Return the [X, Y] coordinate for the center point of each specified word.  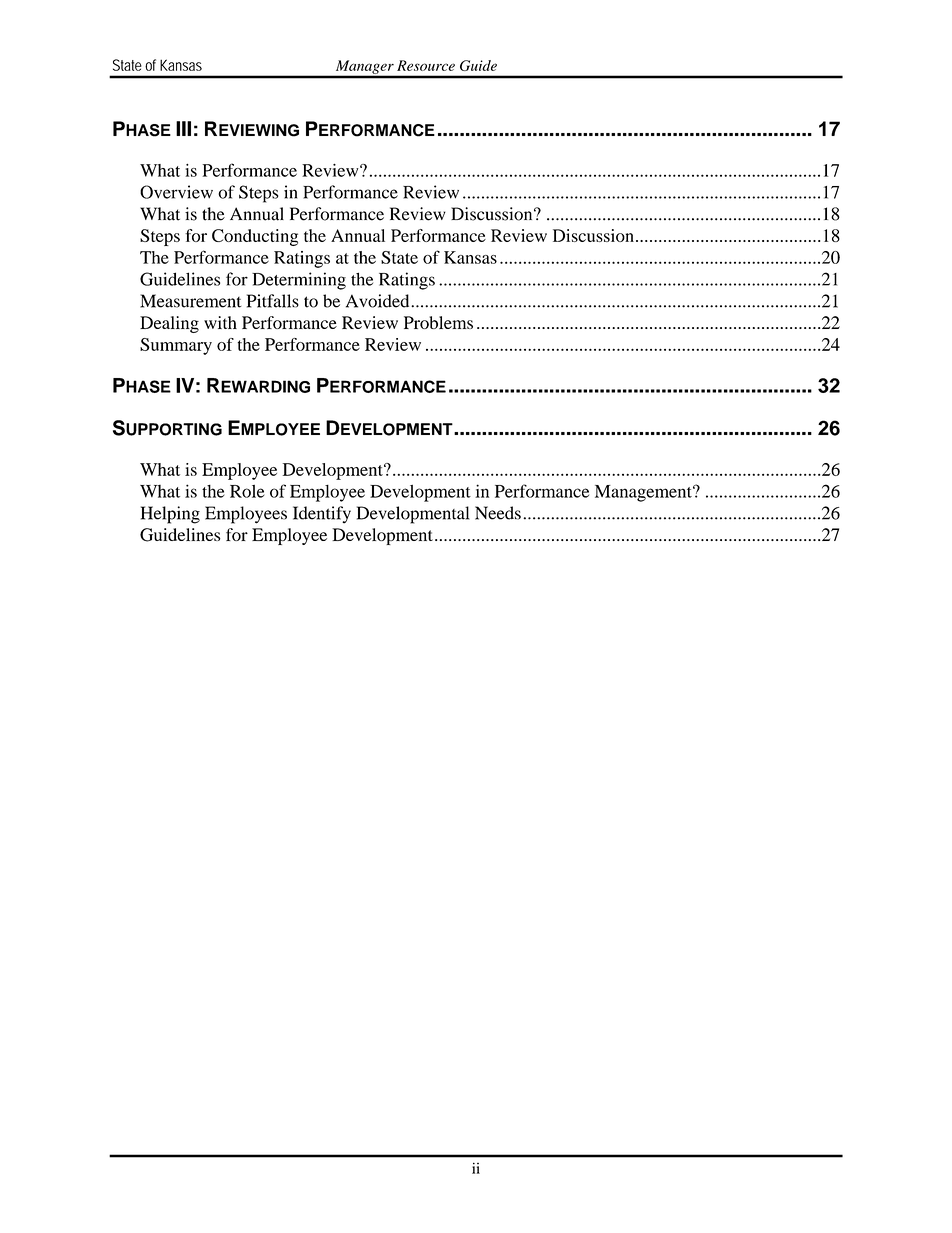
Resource [426, 65]
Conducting [255, 237]
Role [247, 491]
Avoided [377, 301]
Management [644, 493]
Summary [176, 346]
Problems [438, 322]
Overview [176, 192]
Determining [299, 281]
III [183, 128]
